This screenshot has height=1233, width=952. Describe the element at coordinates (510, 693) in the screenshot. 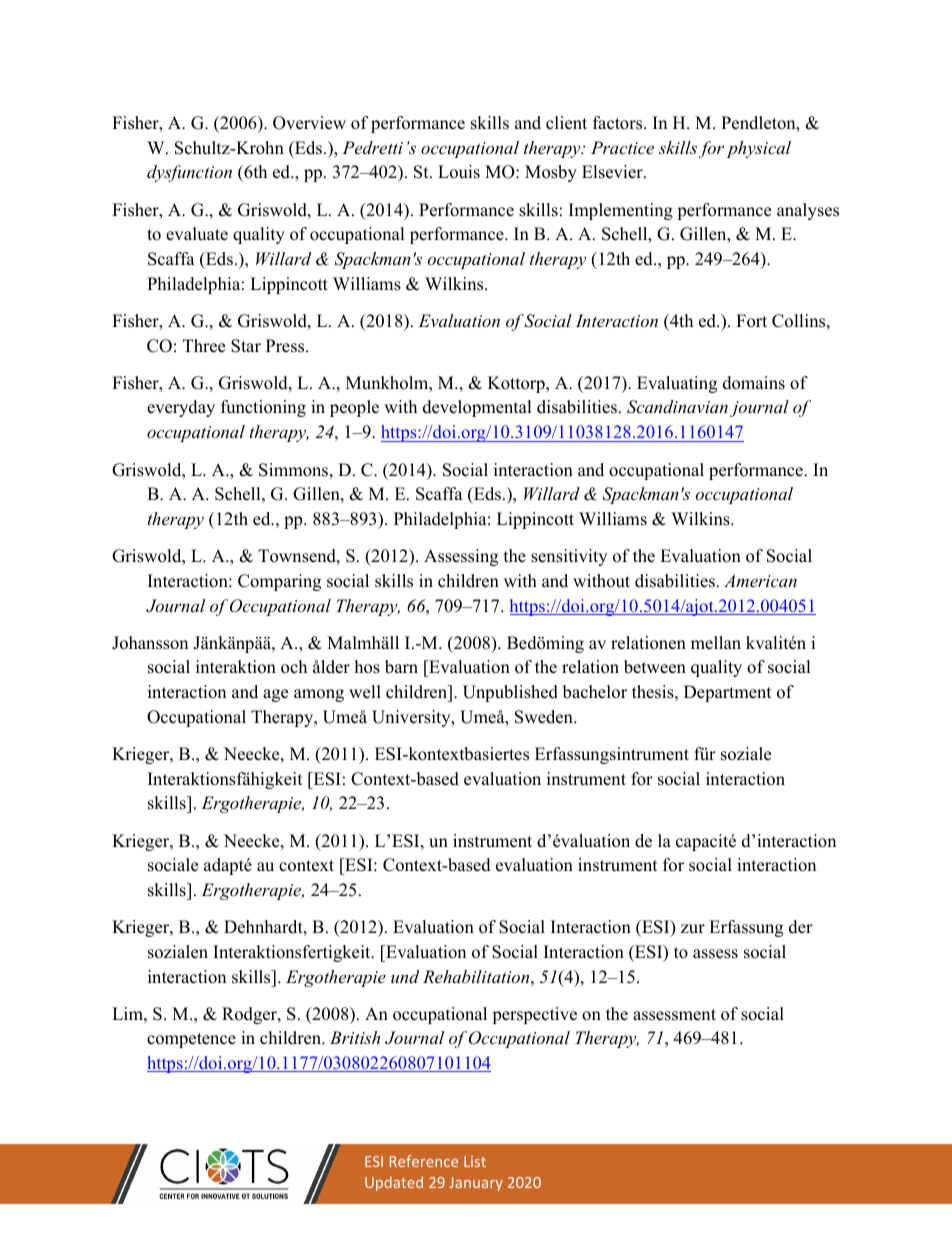

I see `Unpublished` at that location.
